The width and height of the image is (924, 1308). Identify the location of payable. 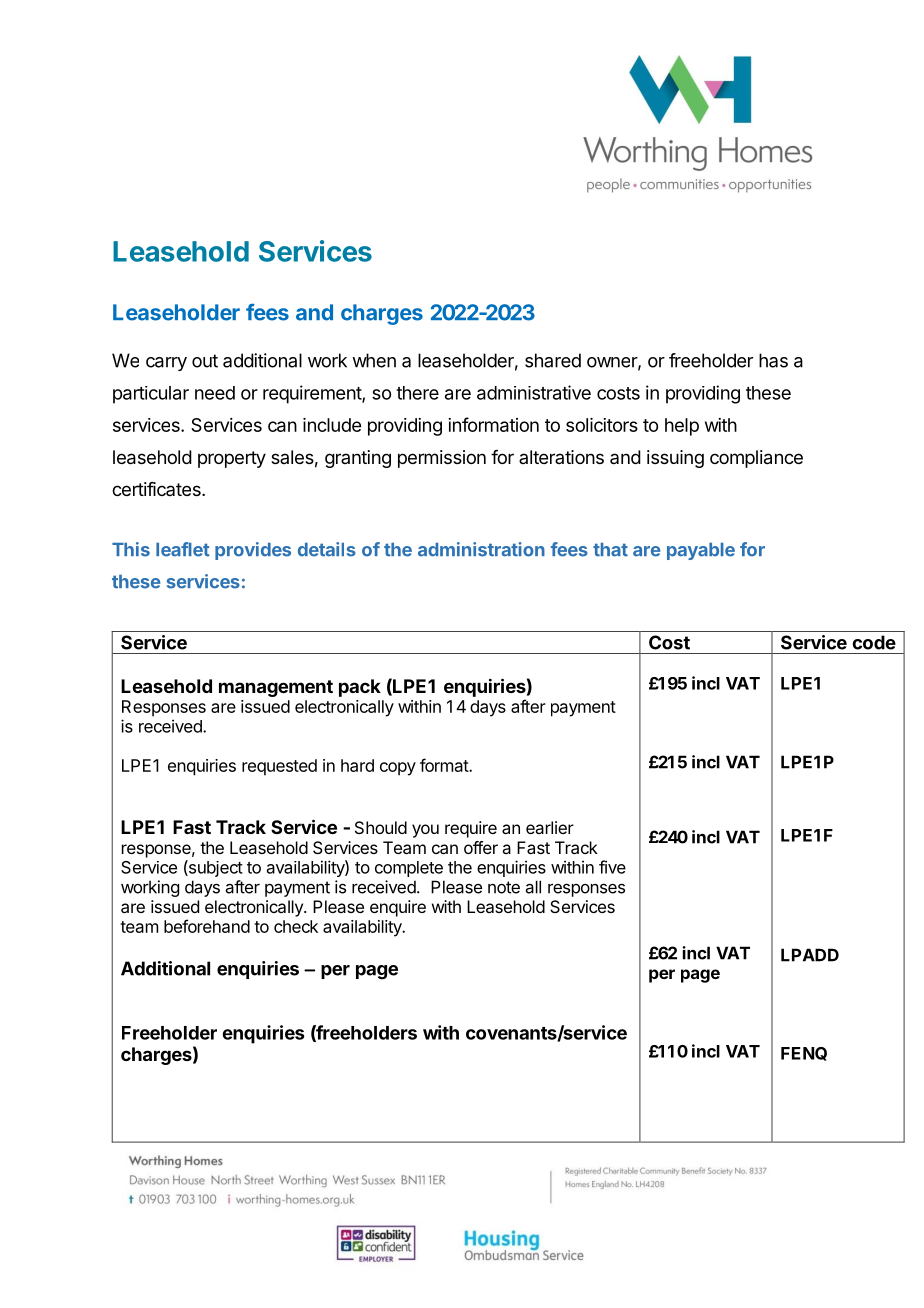
(701, 551).
